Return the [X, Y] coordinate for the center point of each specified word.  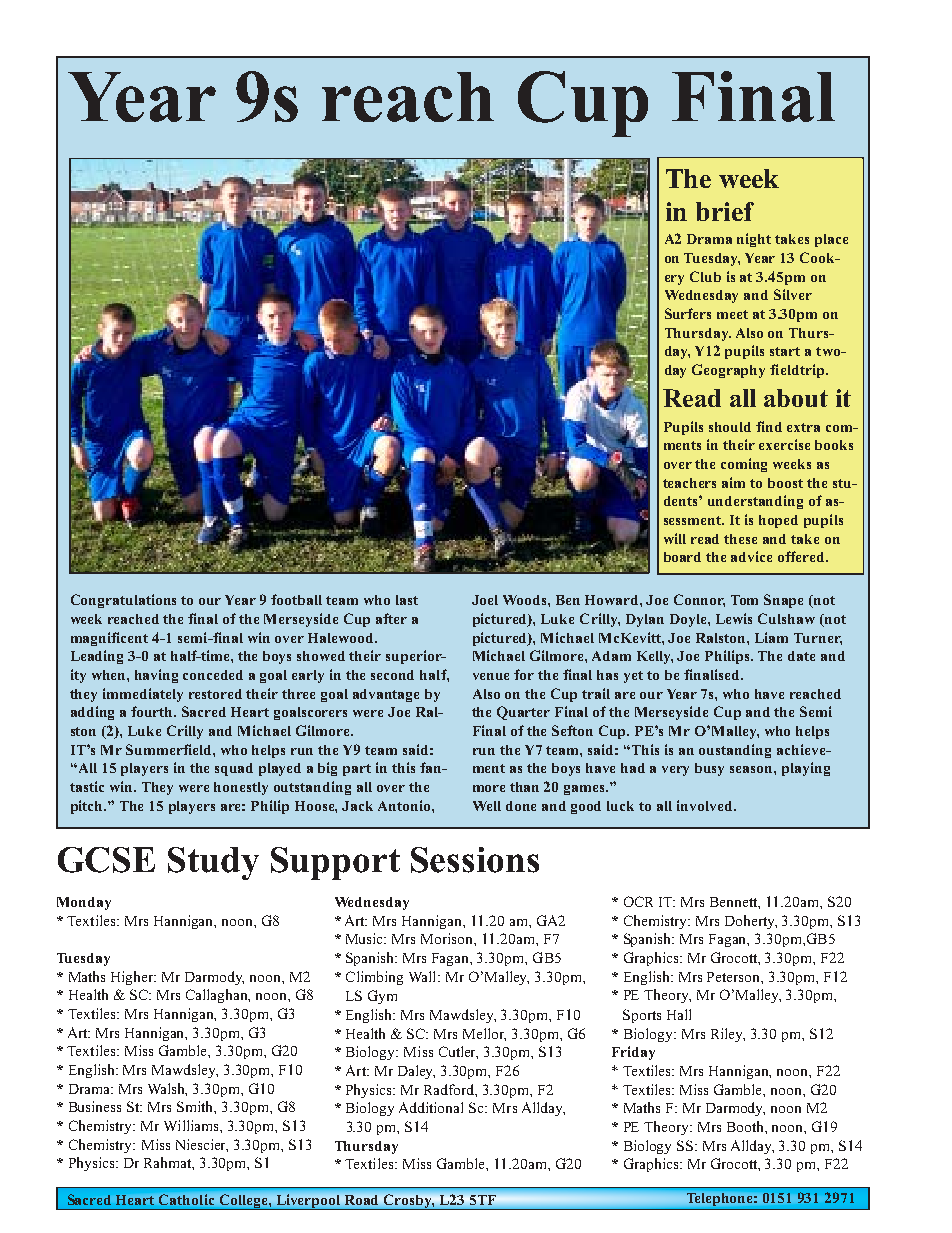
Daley [416, 1072]
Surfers [688, 313]
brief [725, 211]
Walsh [167, 1089]
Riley [728, 1035]
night [754, 240]
